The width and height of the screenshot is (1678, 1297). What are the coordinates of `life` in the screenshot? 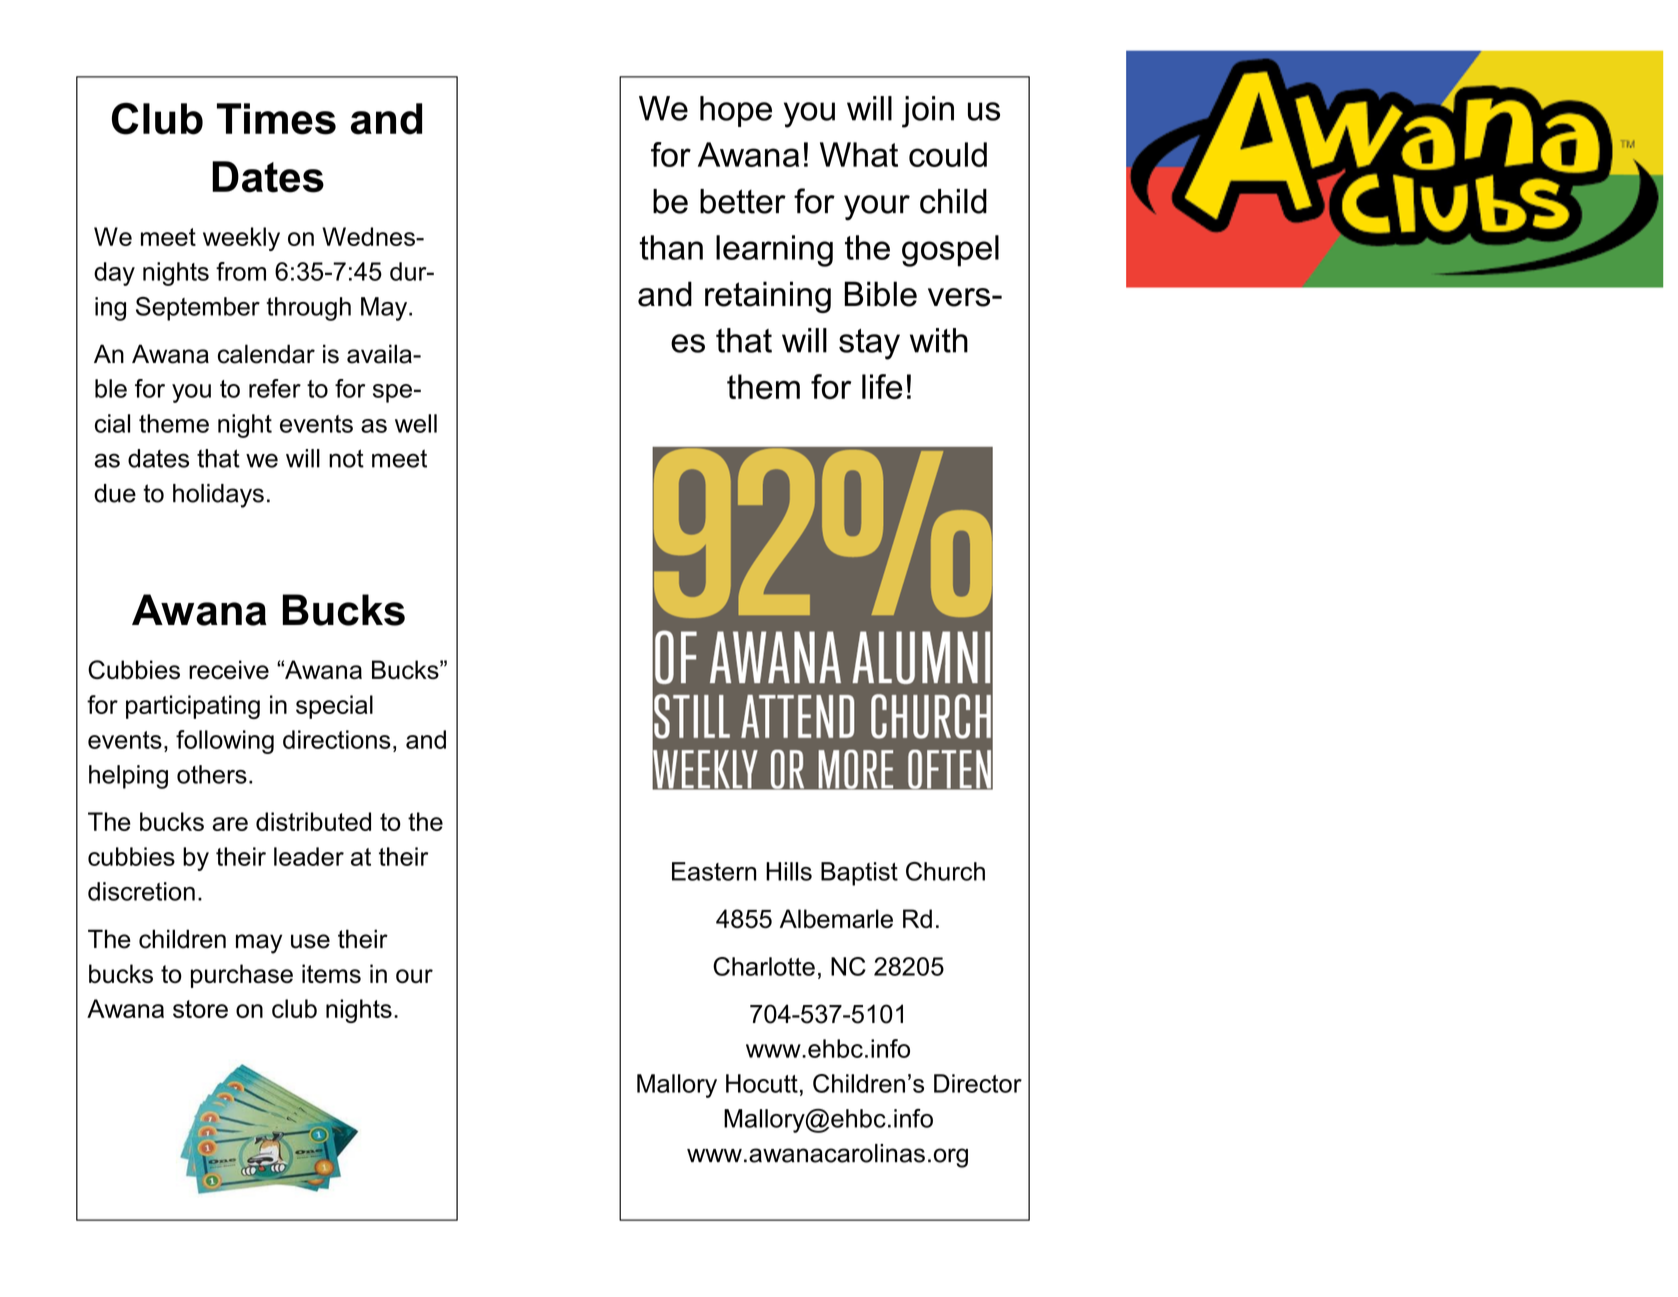 It's located at (882, 386).
